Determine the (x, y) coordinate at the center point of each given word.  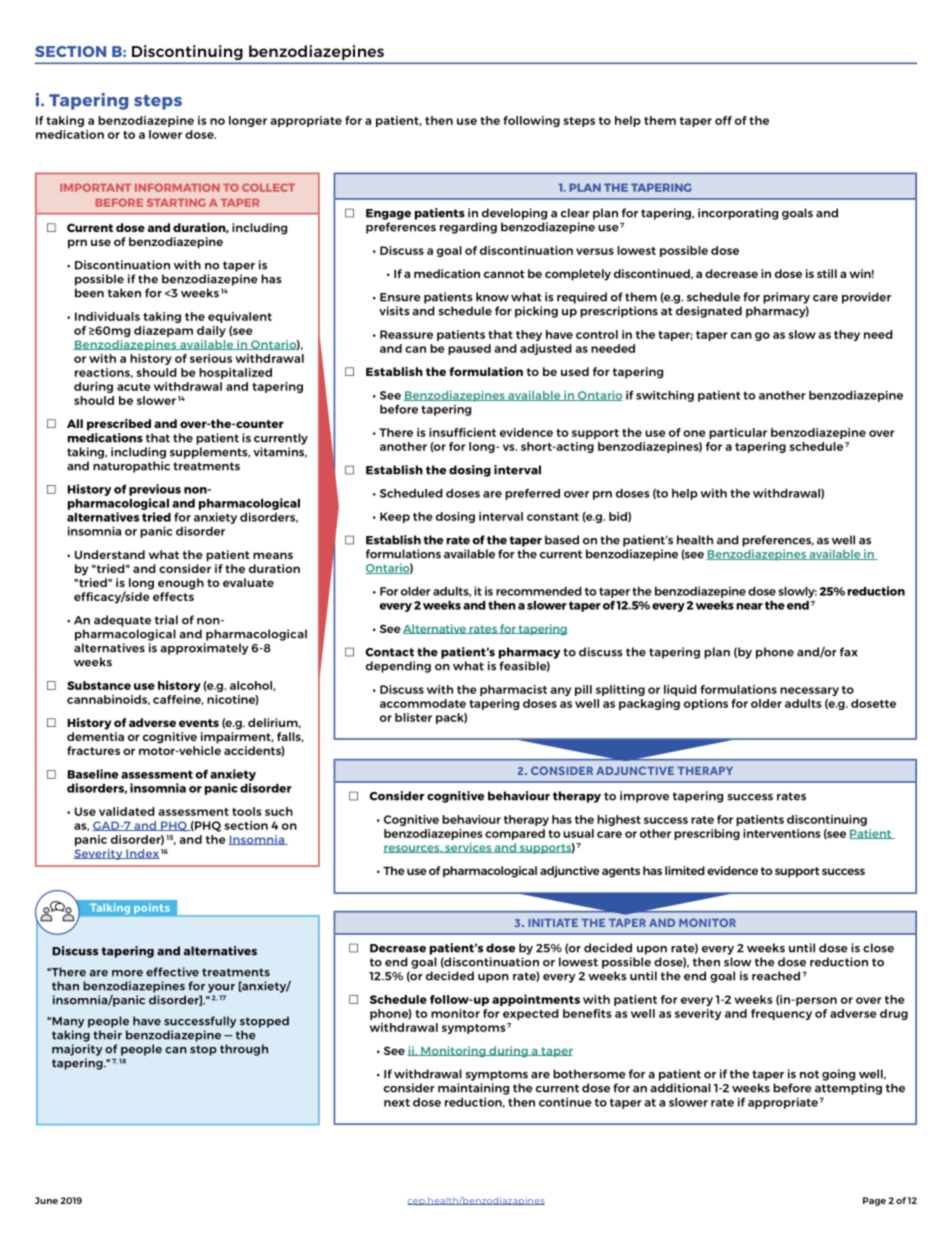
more (127, 973)
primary (786, 298)
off (723, 120)
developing (514, 214)
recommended (539, 591)
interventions (782, 833)
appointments (536, 1000)
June (46, 1200)
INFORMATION (177, 187)
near (749, 606)
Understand (110, 554)
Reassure (406, 334)
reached (776, 976)
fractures (93, 750)
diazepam (163, 331)
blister (413, 717)
